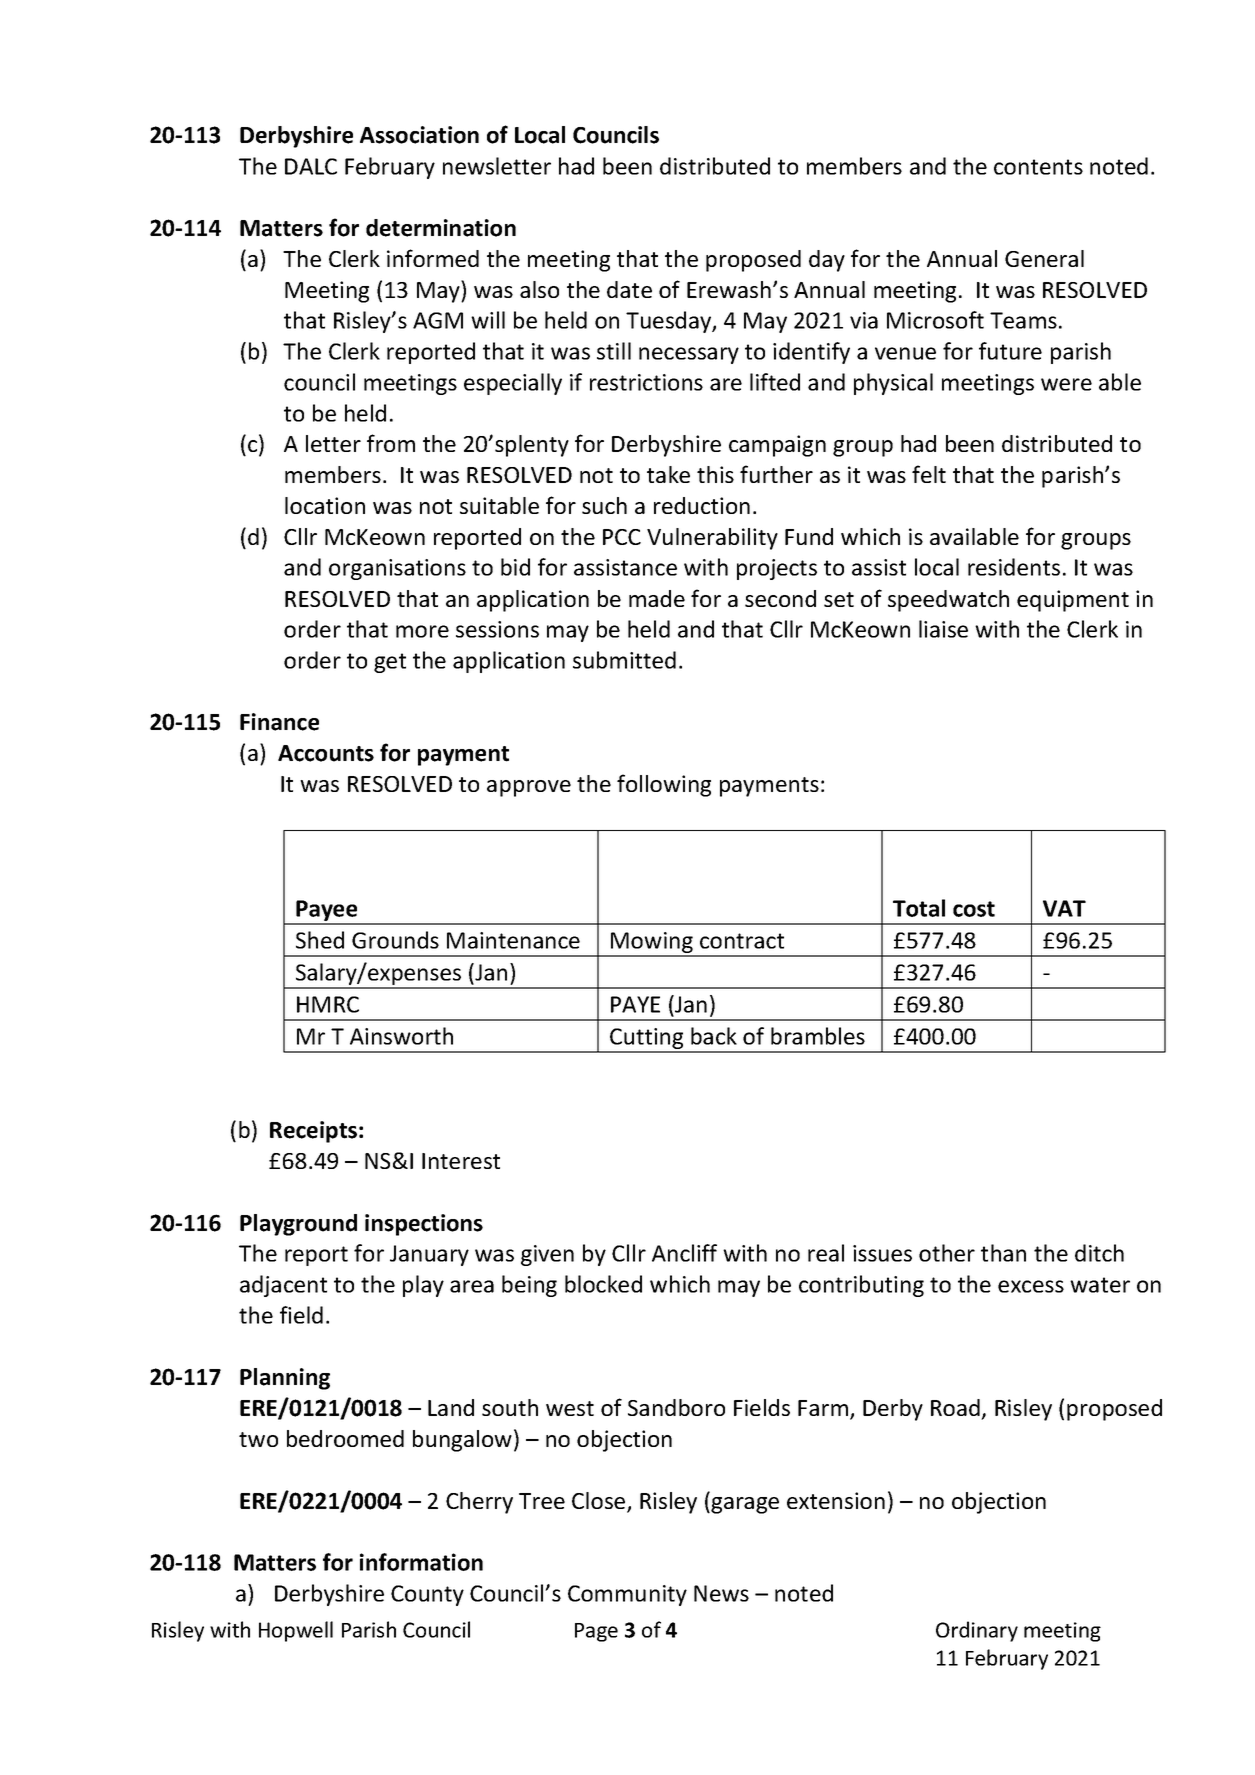 The width and height of the screenshot is (1255, 1775). Describe the element at coordinates (401, 1036) in the screenshot. I see `Ainsworth` at that location.
